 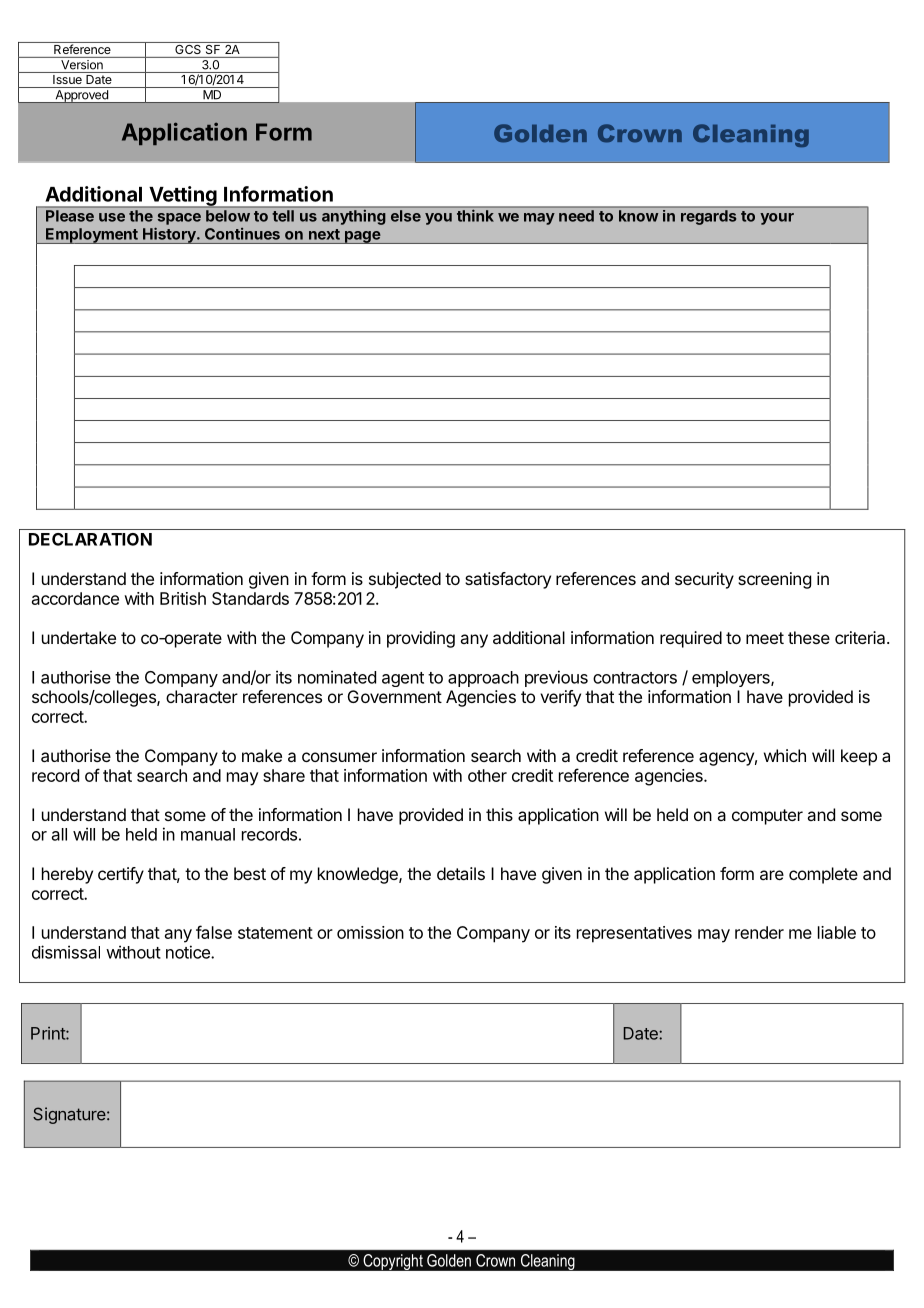 I want to click on providing, so click(x=421, y=639).
